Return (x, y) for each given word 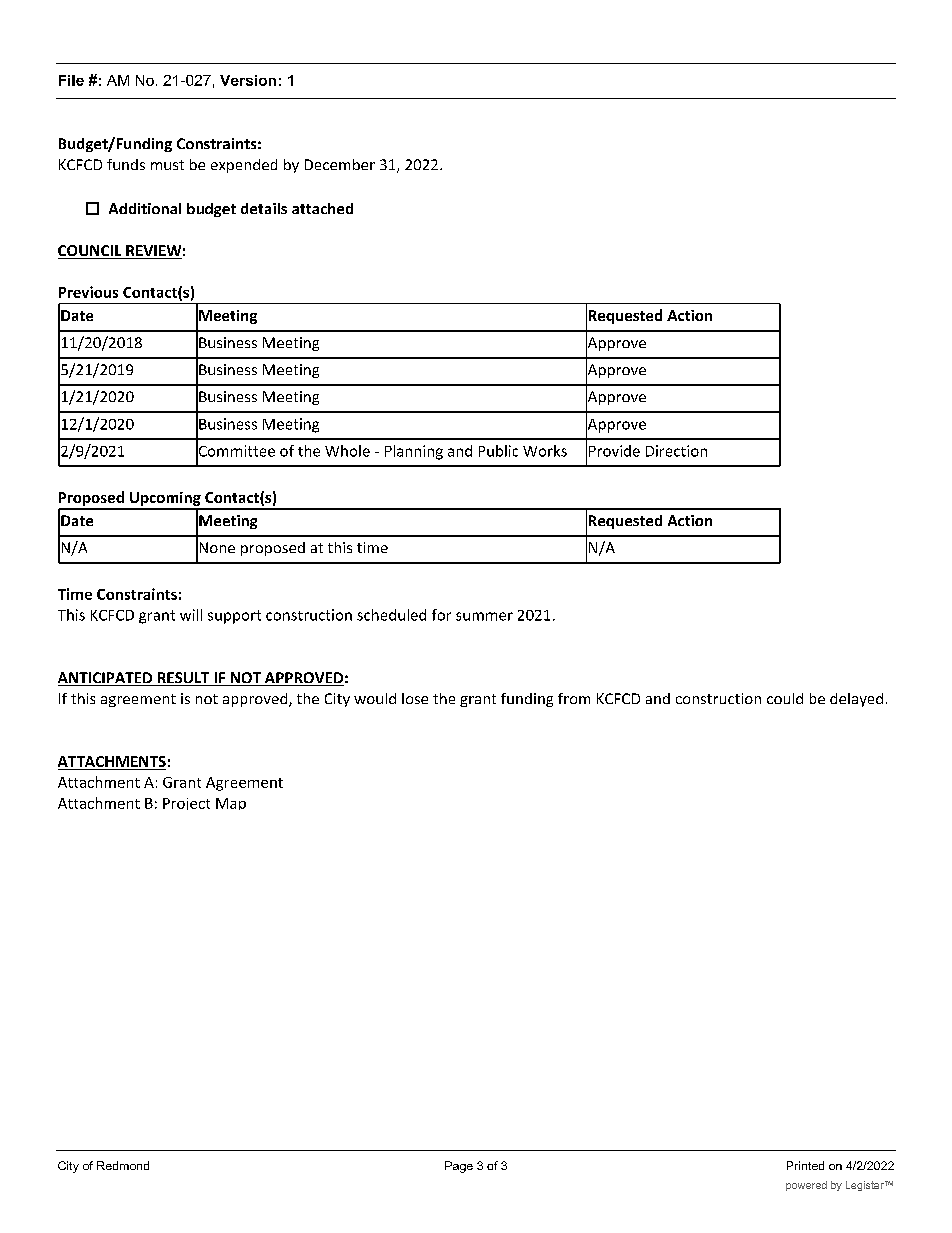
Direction (676, 451)
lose (415, 698)
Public (498, 451)
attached (322, 208)
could (785, 698)
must (167, 165)
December (340, 164)
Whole (347, 451)
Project (186, 804)
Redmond (123, 1165)
